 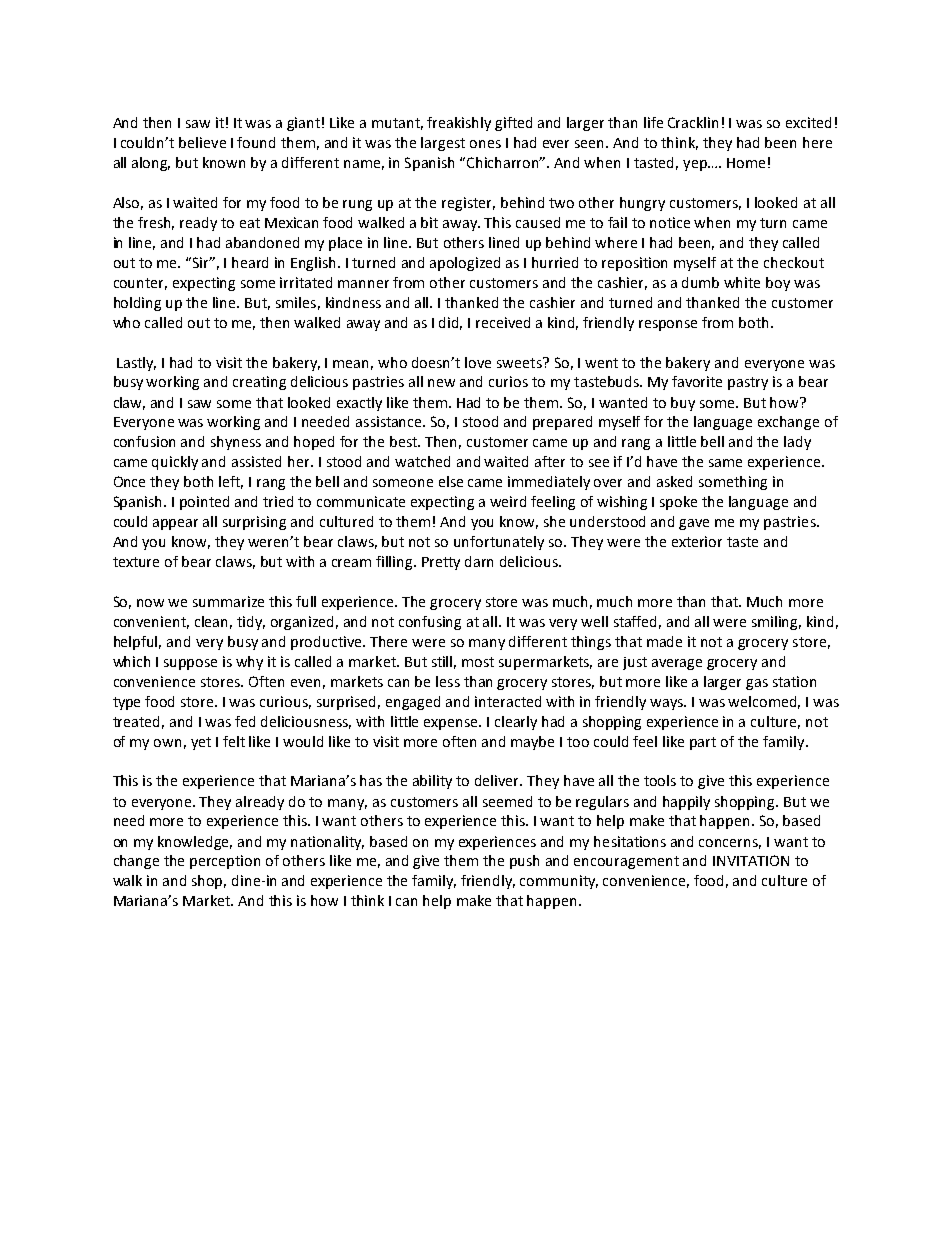 I want to click on Home, so click(x=746, y=163).
